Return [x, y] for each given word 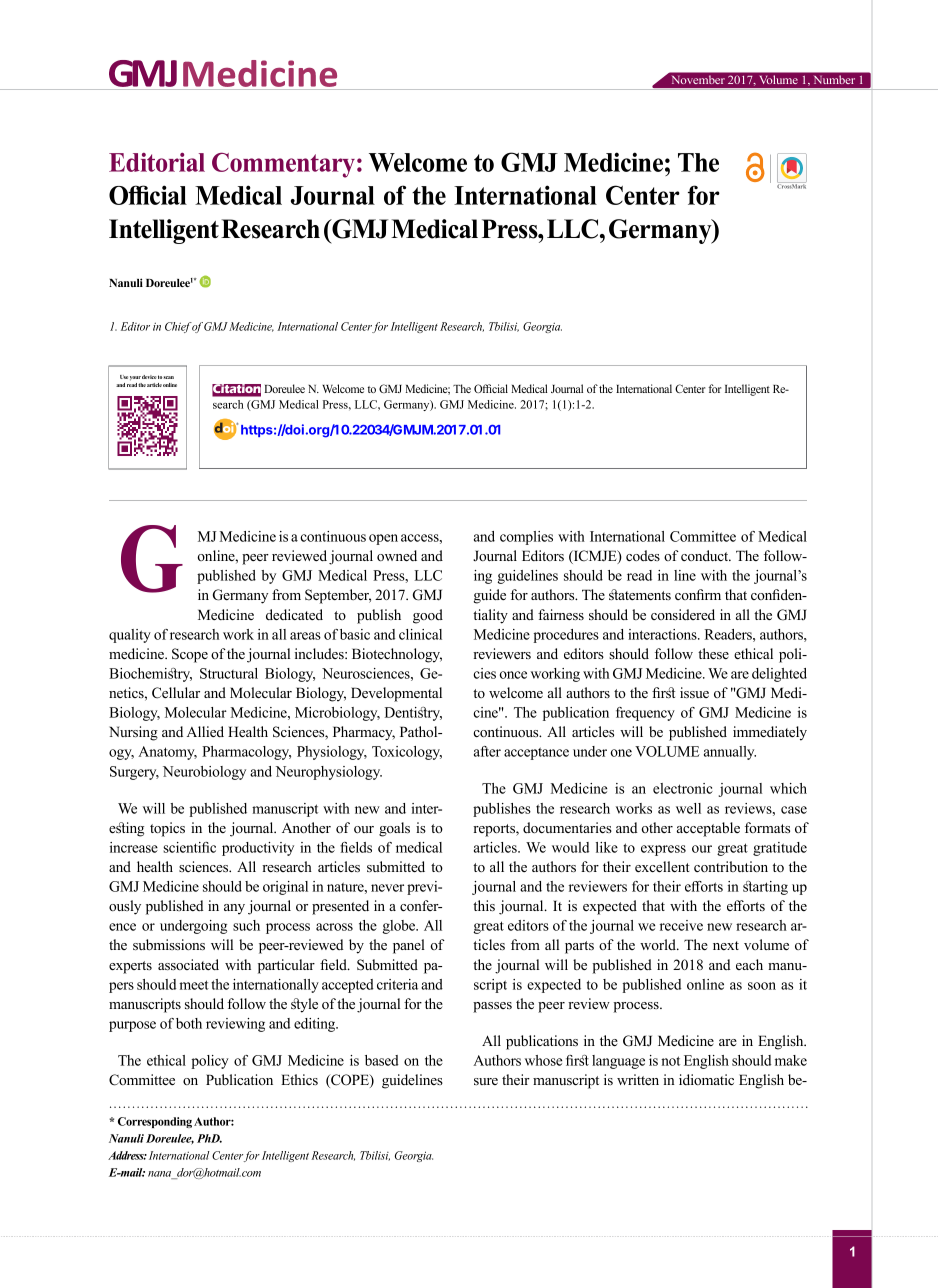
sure [486, 1081]
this [484, 905]
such [246, 925]
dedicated [294, 614]
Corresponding [155, 1122]
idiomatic [706, 1079]
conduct [706, 555]
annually [730, 753]
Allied [205, 731]
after [487, 751]
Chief [178, 327]
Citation [236, 390]
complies [526, 538]
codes [643, 555]
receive [681, 925]
